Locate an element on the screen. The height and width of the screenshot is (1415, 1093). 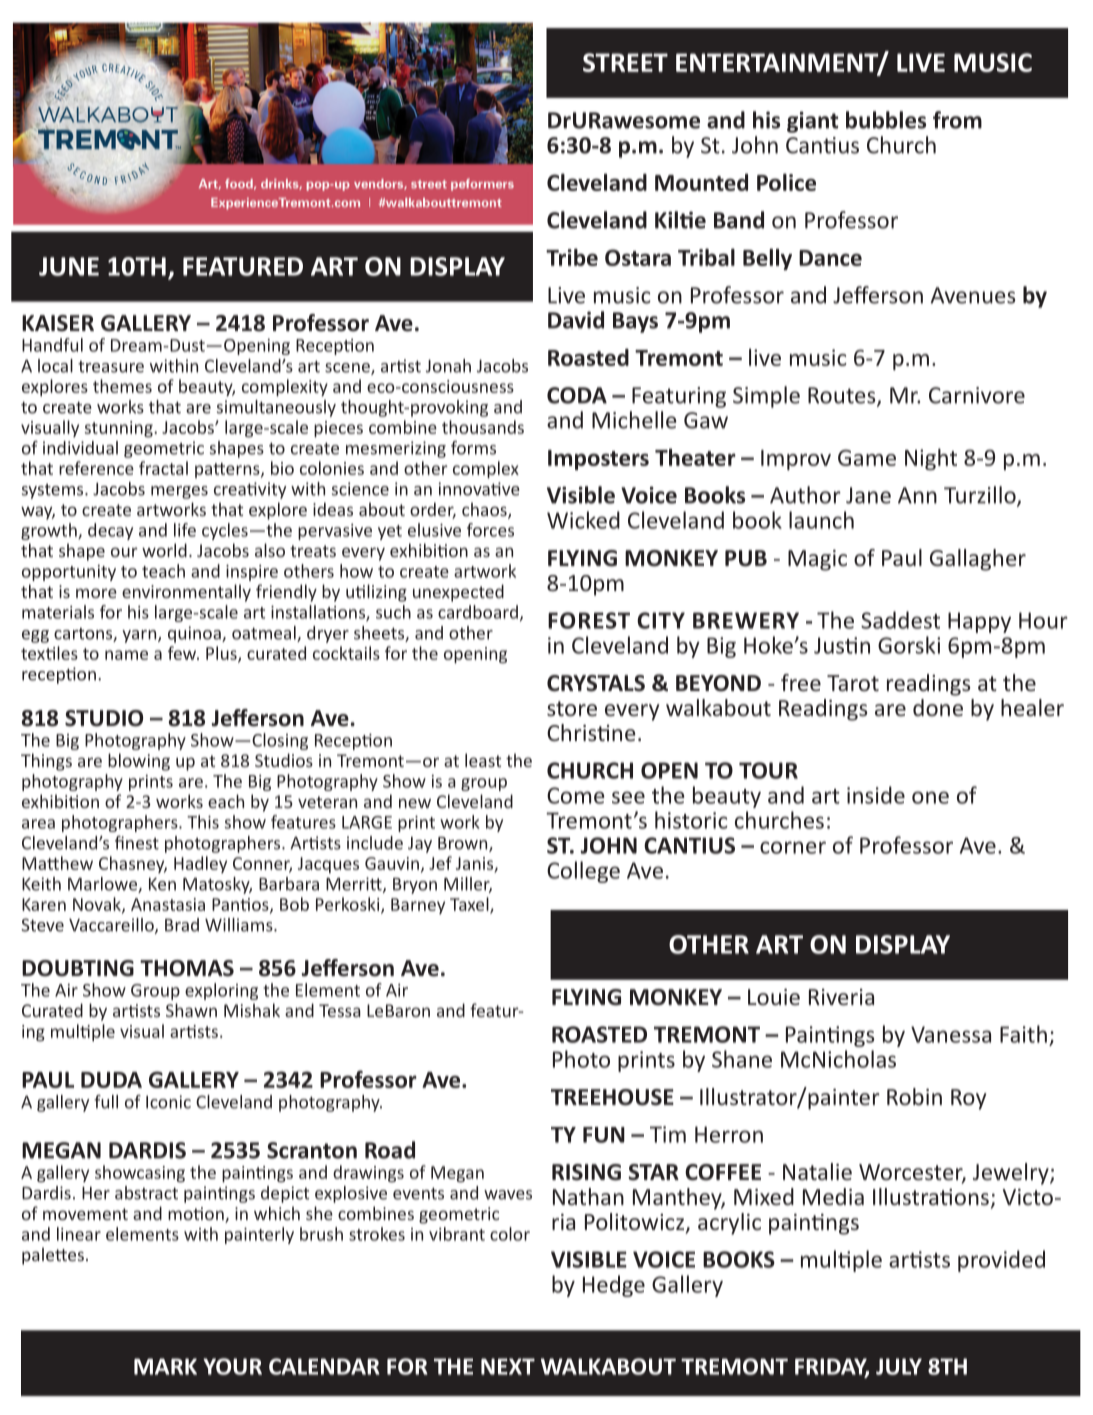
TREEHOUSE is located at coordinates (612, 1097).
